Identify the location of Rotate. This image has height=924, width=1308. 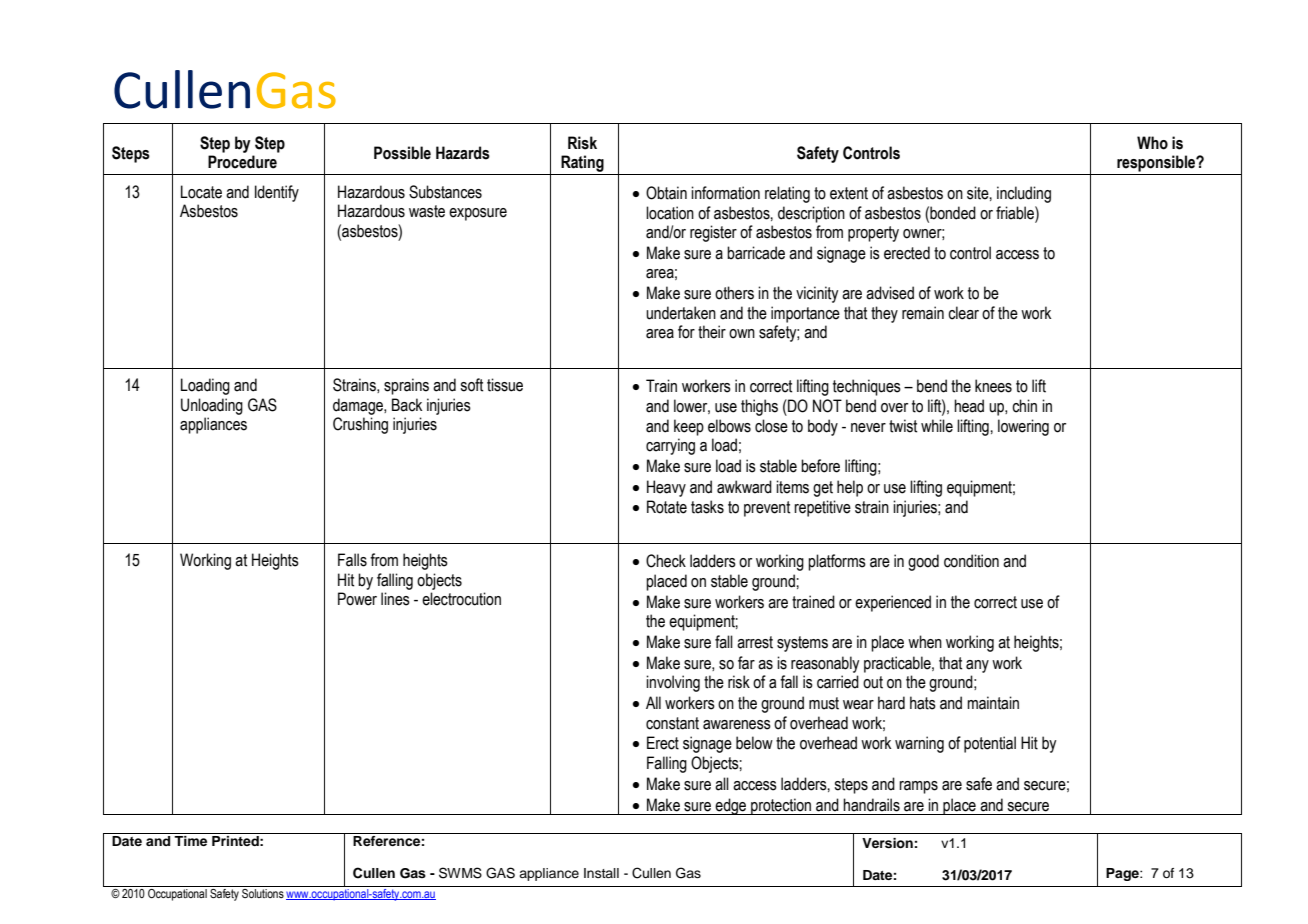
(667, 507).
